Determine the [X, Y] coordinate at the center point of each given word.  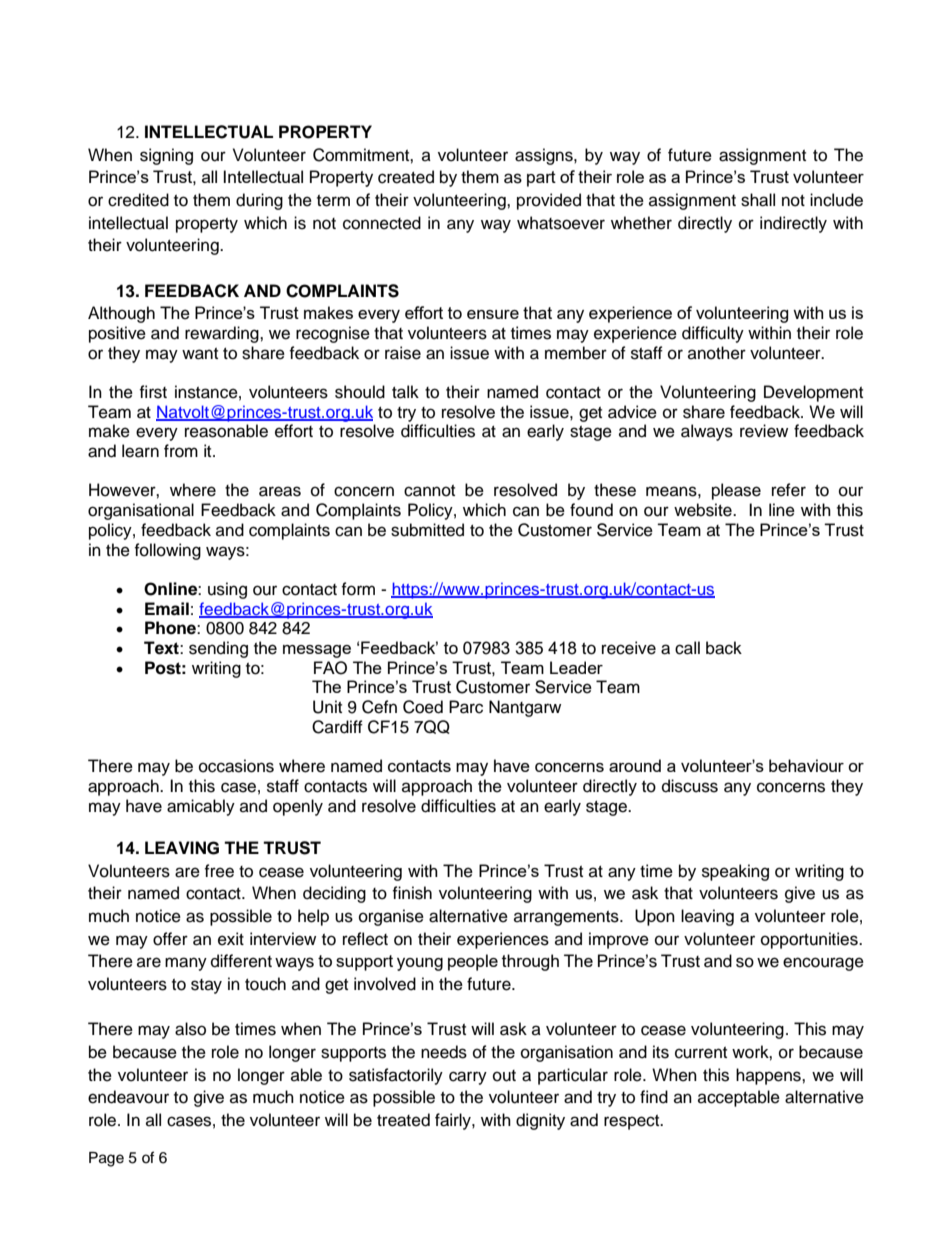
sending [218, 649]
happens [769, 1076]
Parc [466, 707]
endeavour [128, 1097]
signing [166, 156]
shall [758, 200]
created [406, 177]
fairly [454, 1121]
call [687, 648]
